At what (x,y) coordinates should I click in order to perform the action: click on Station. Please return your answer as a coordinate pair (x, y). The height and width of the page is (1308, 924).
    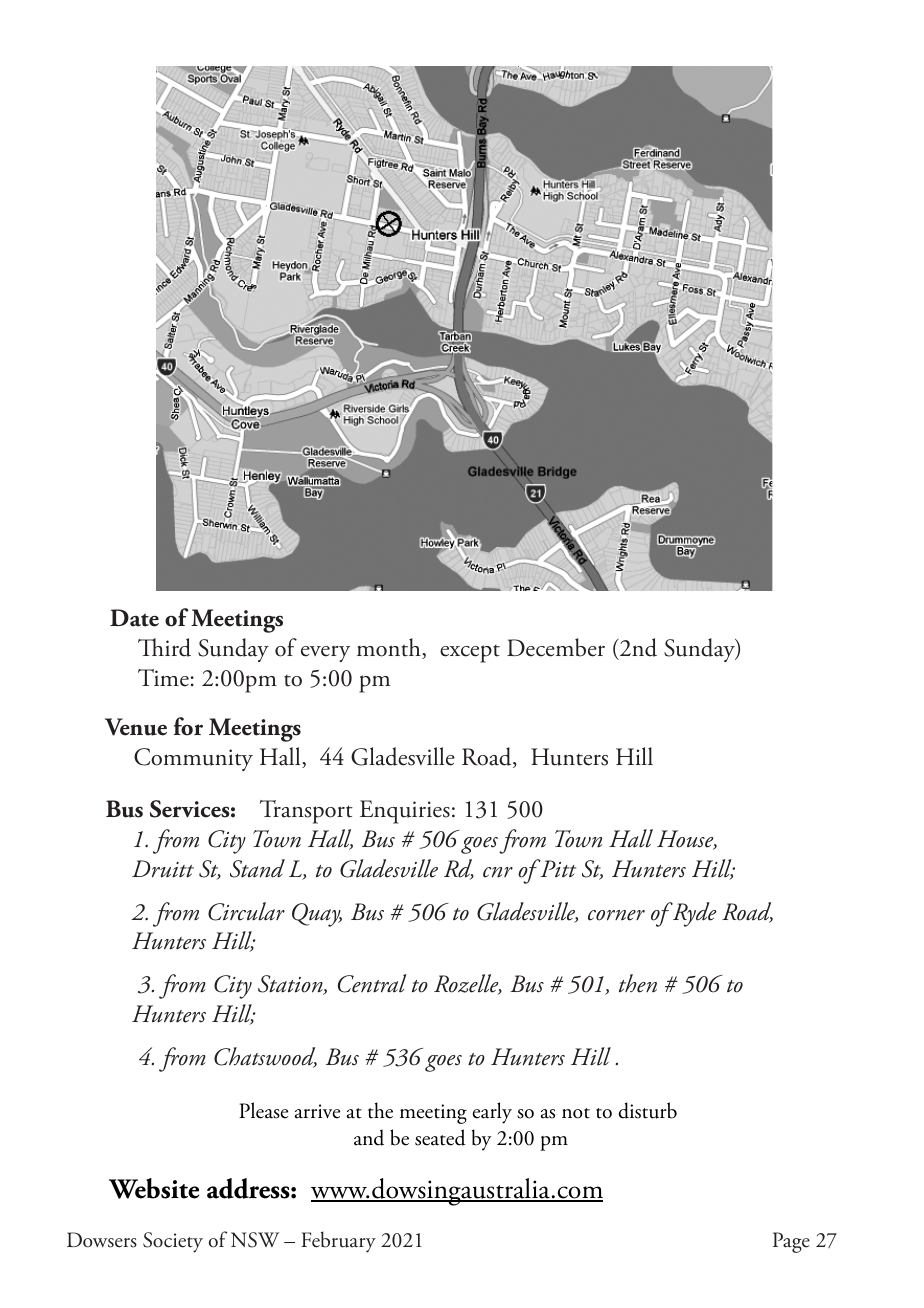
    Looking at the image, I should click on (291, 985).
